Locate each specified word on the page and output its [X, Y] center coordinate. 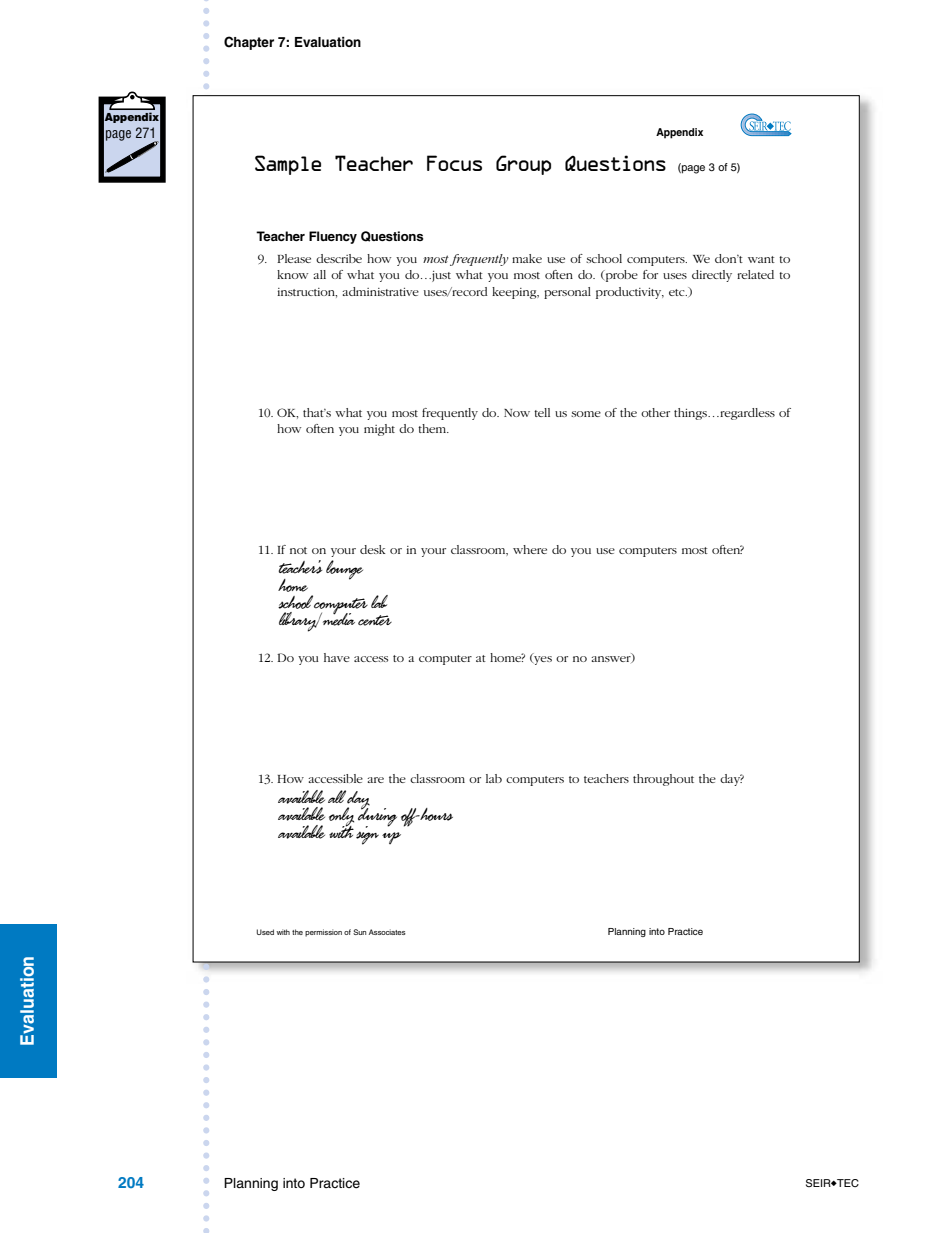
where [530, 549]
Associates [387, 932]
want [761, 259]
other [655, 412]
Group [523, 165]
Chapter [249, 43]
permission [323, 933]
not [298, 550]
